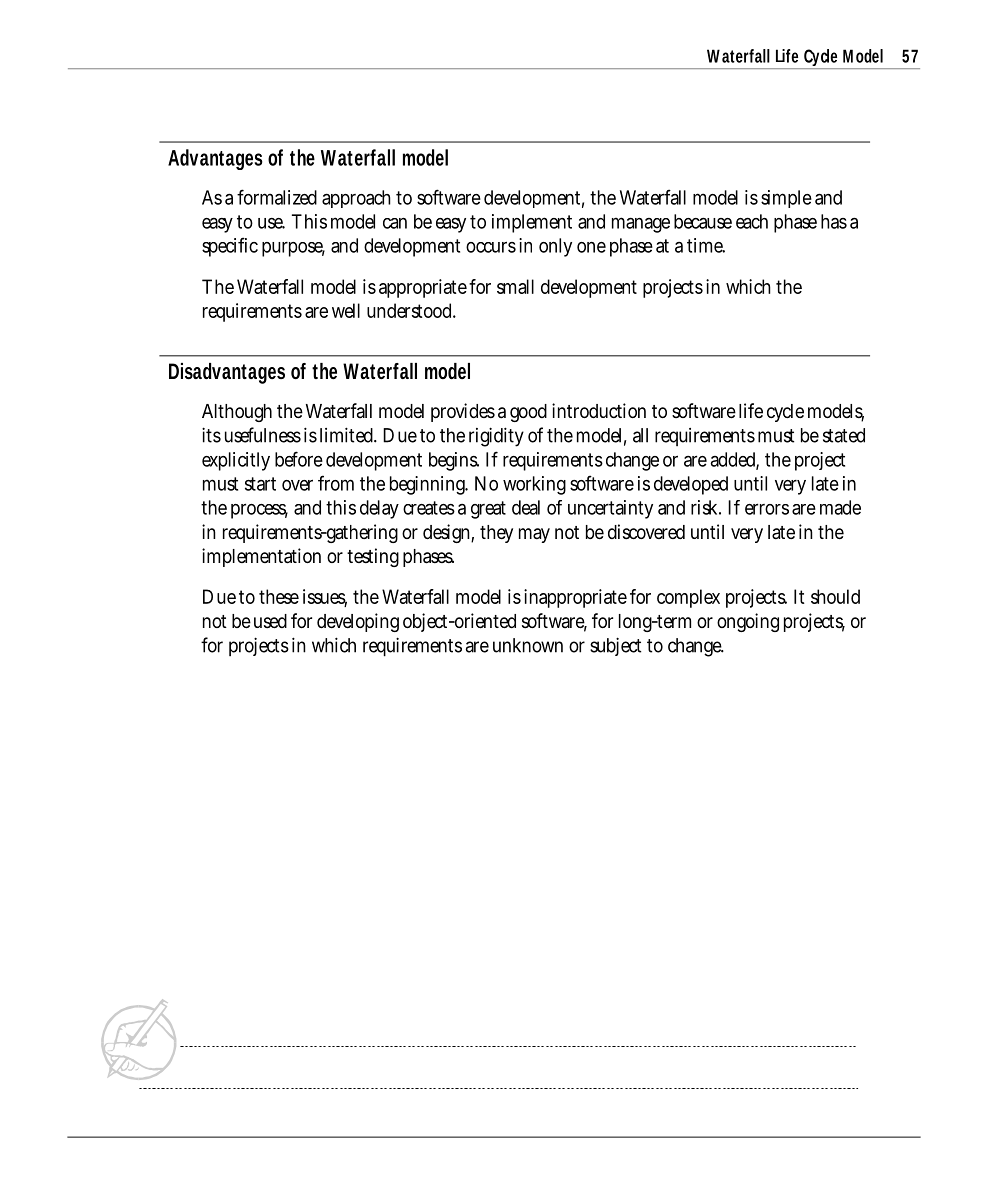 The image size is (986, 1204). I want to click on used, so click(270, 621).
